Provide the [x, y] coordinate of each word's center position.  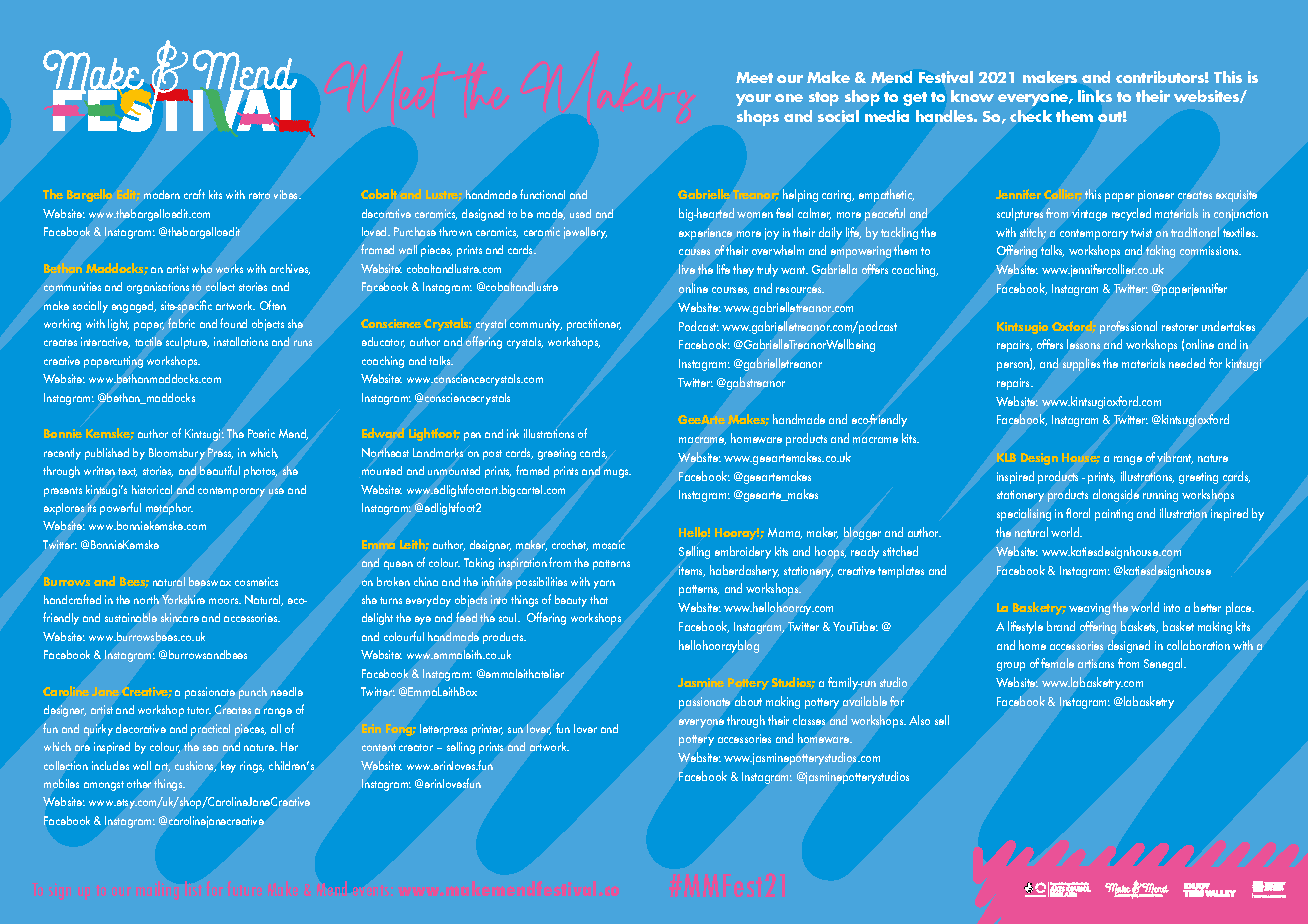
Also [919, 720]
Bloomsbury [177, 454]
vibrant [1175, 458]
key [228, 767]
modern [162, 194]
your [753, 100]
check [1031, 116]
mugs [617, 473]
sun [515, 730]
